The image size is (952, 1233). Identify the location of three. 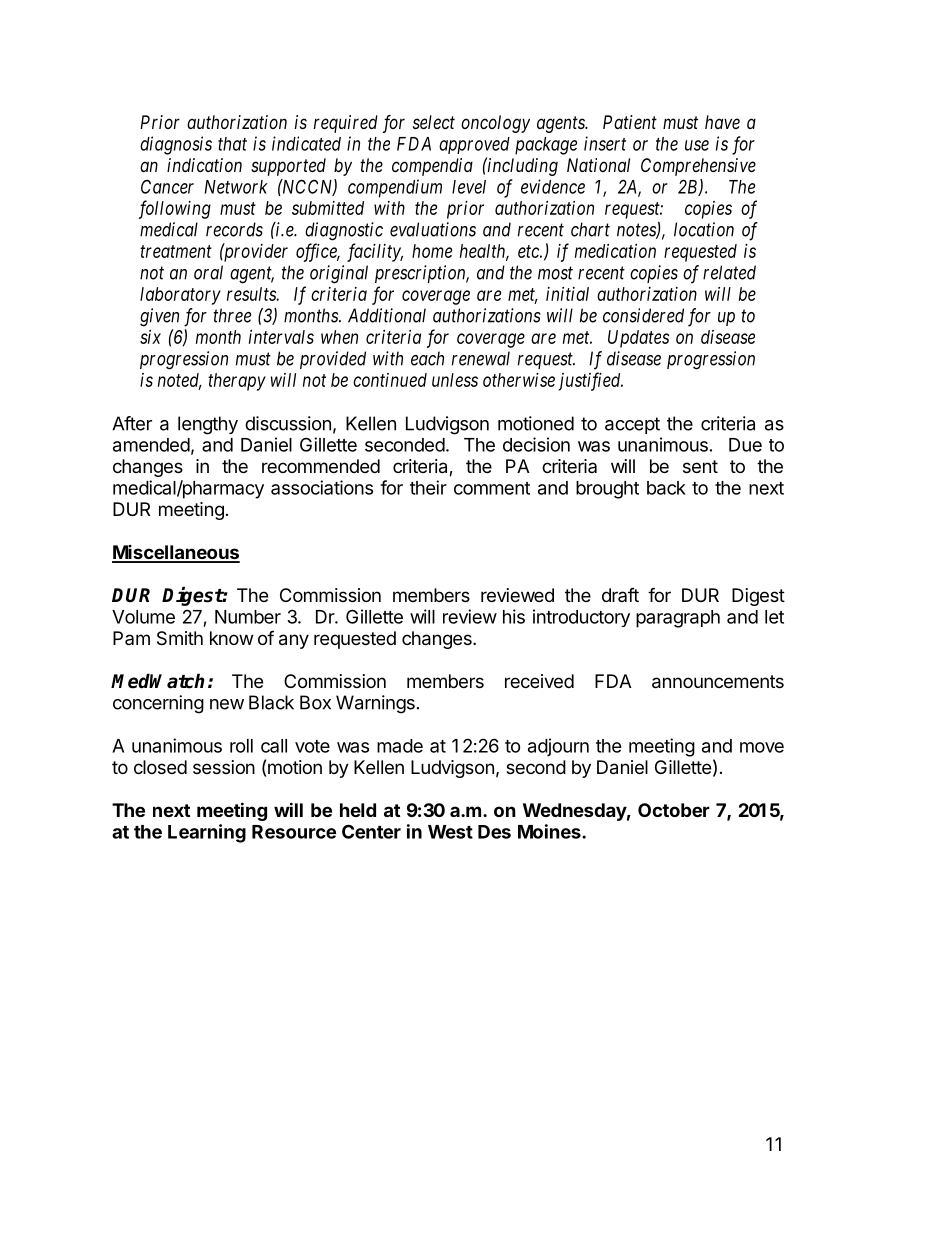
(232, 315).
